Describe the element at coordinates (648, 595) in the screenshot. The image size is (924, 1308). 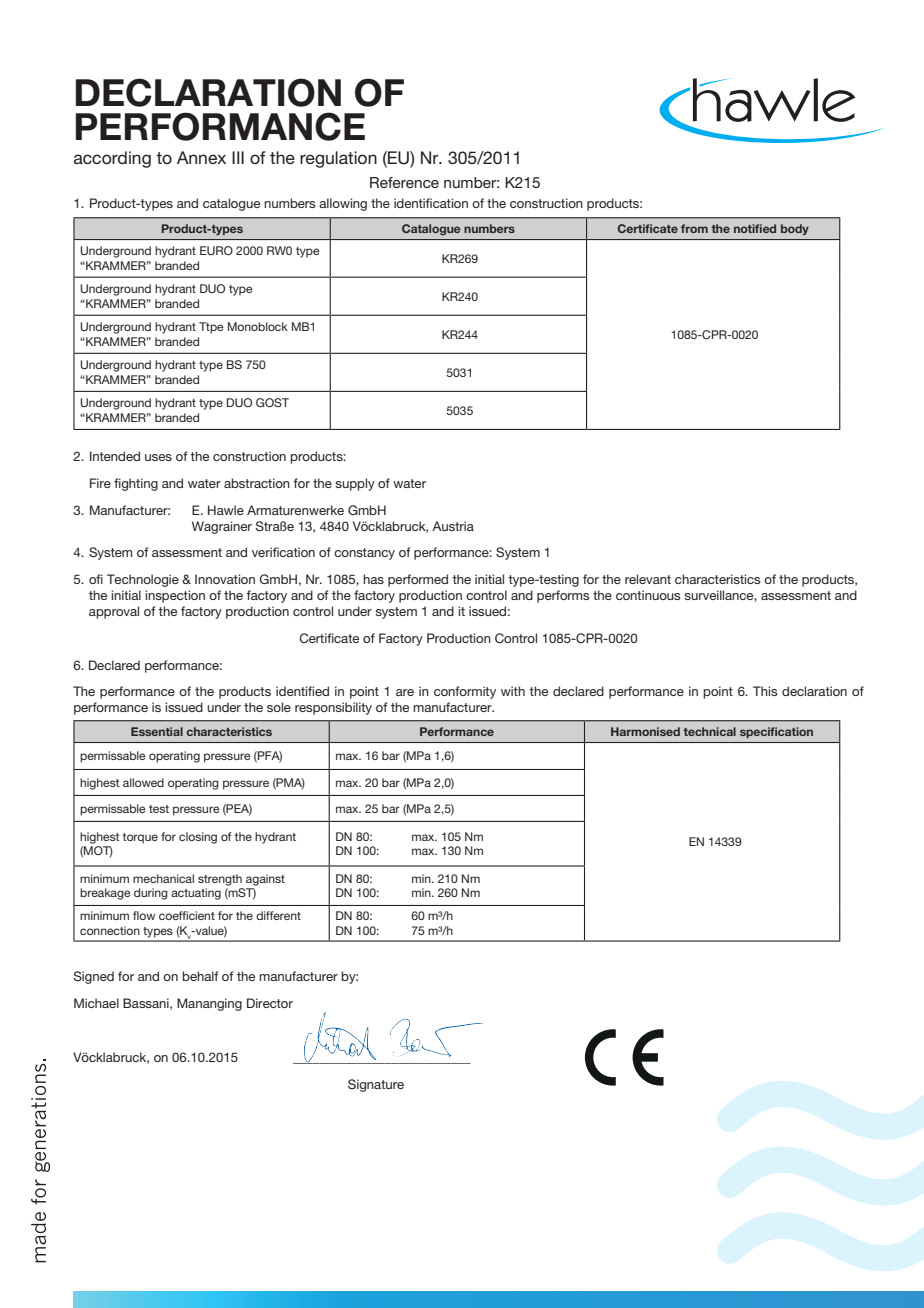
I see `continuous` at that location.
